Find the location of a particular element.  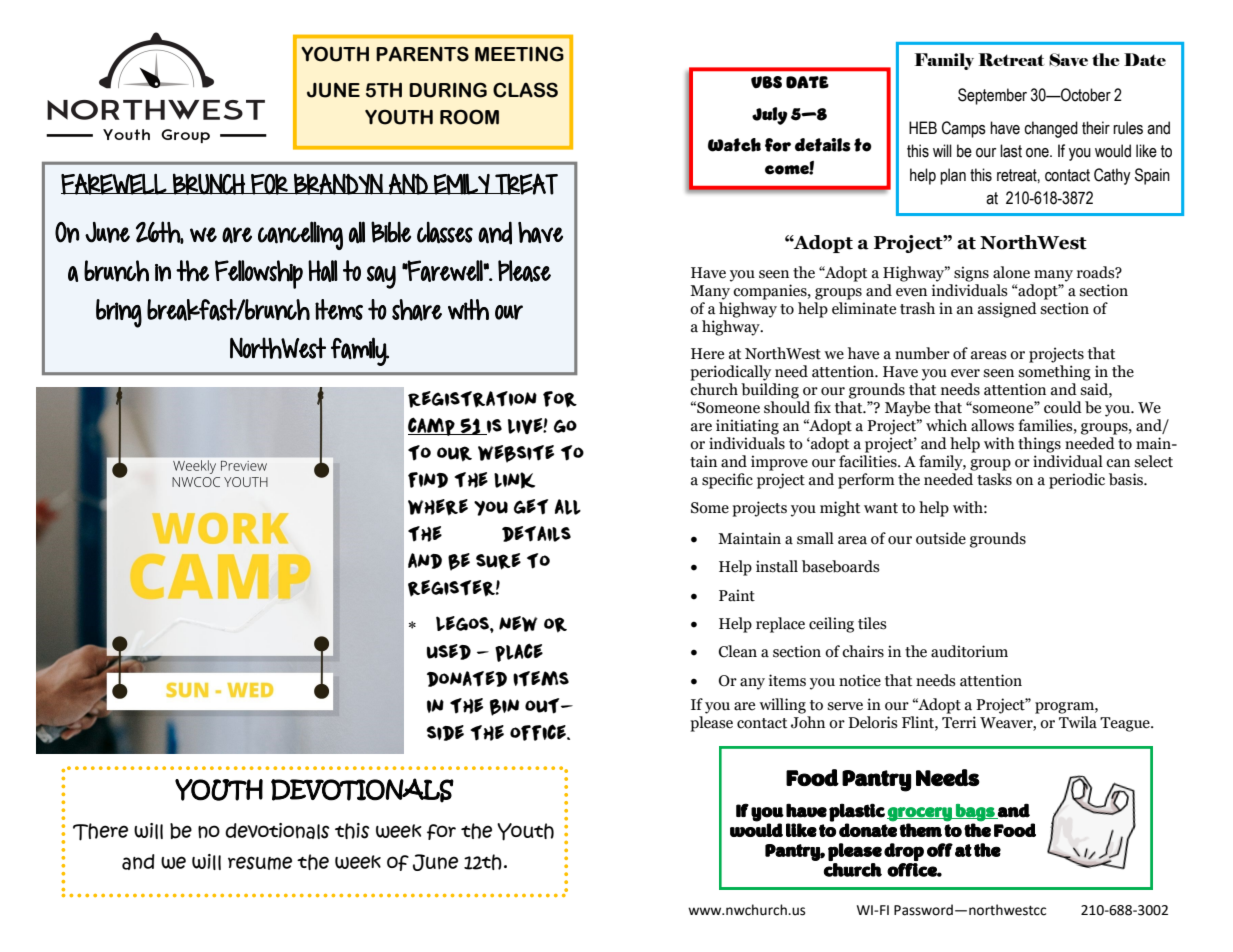

alone is located at coordinates (1011, 272).
